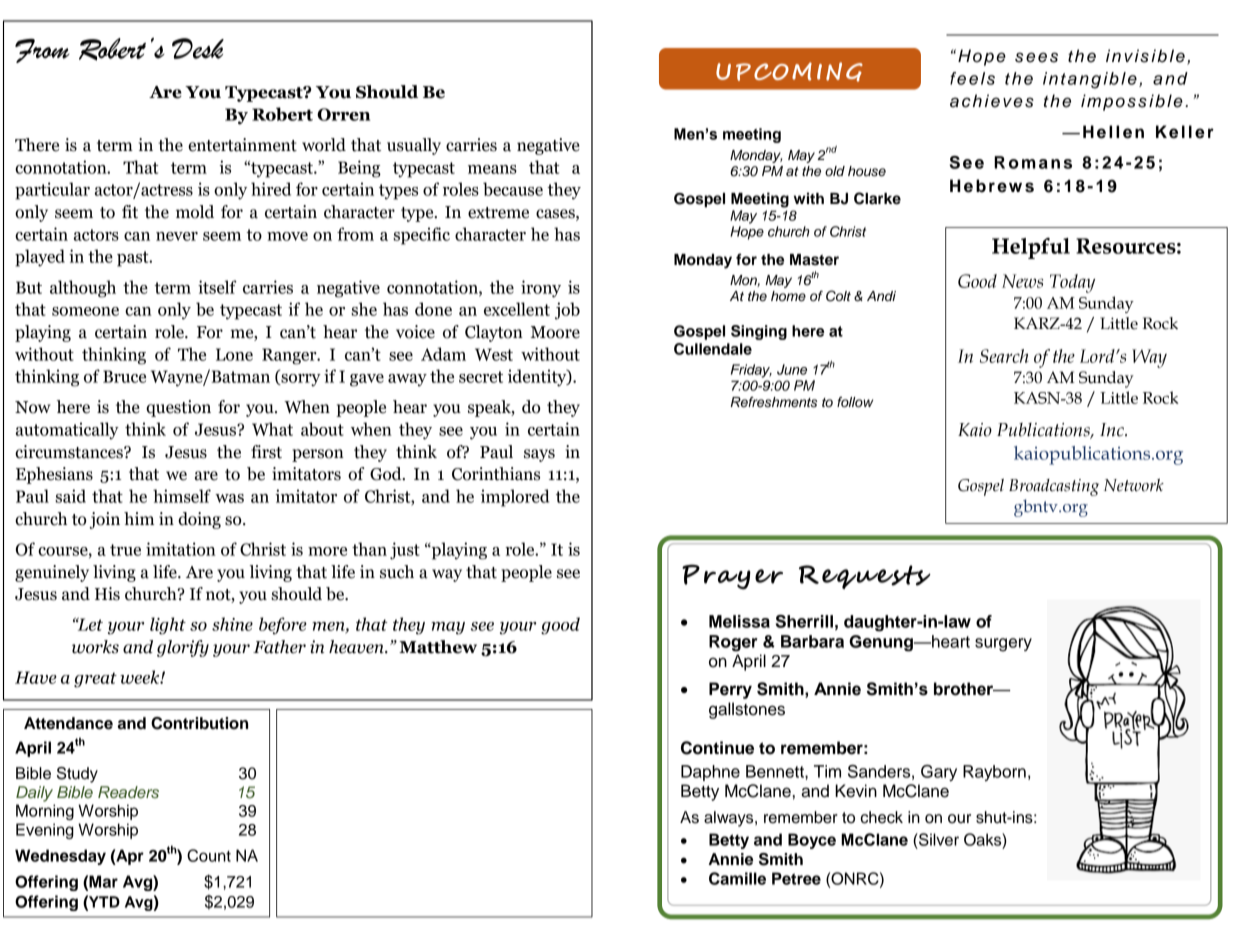 The width and height of the image is (1233, 952). I want to click on usually, so click(414, 146).
